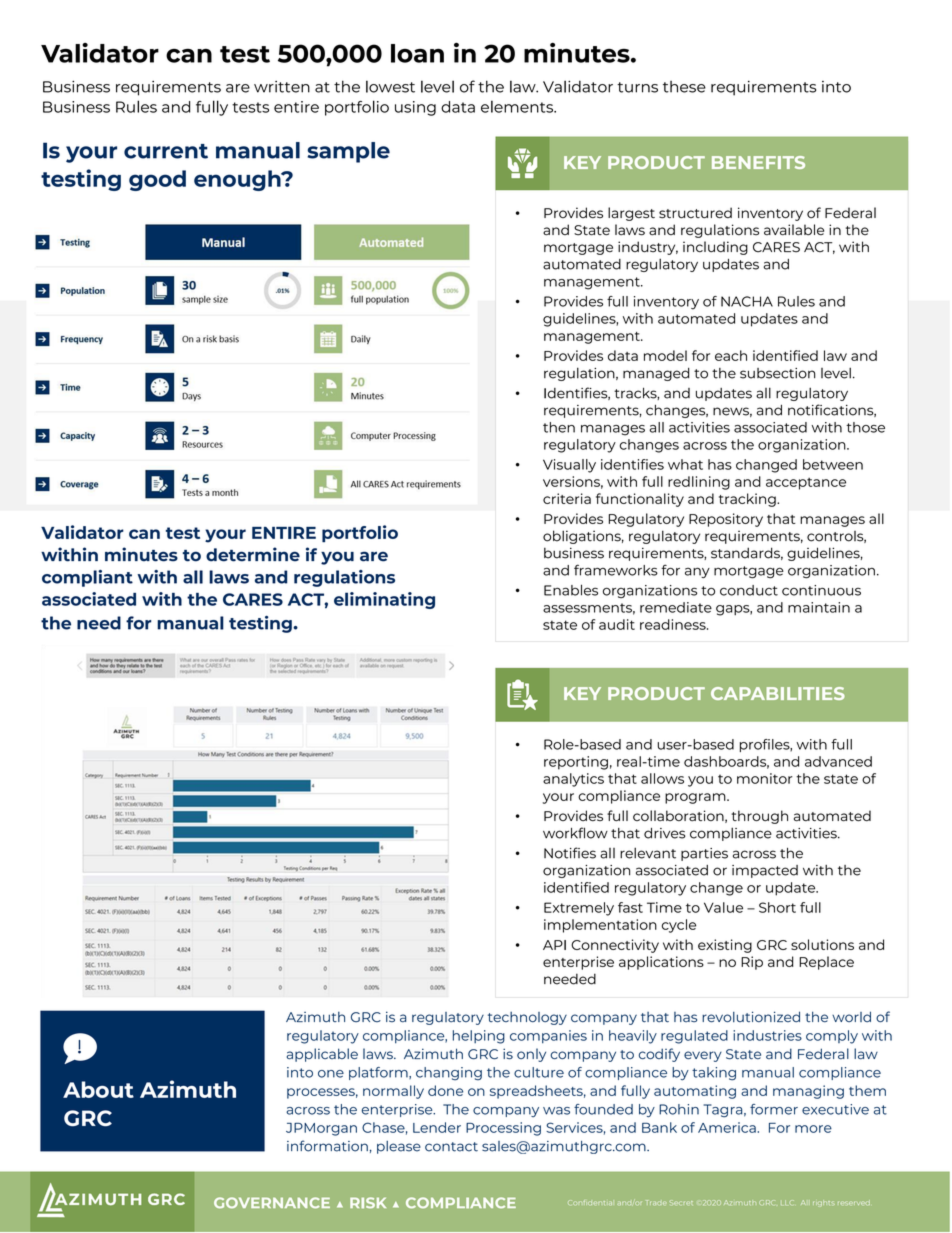 The width and height of the screenshot is (952, 1233). I want to click on eliminating, so click(384, 600).
